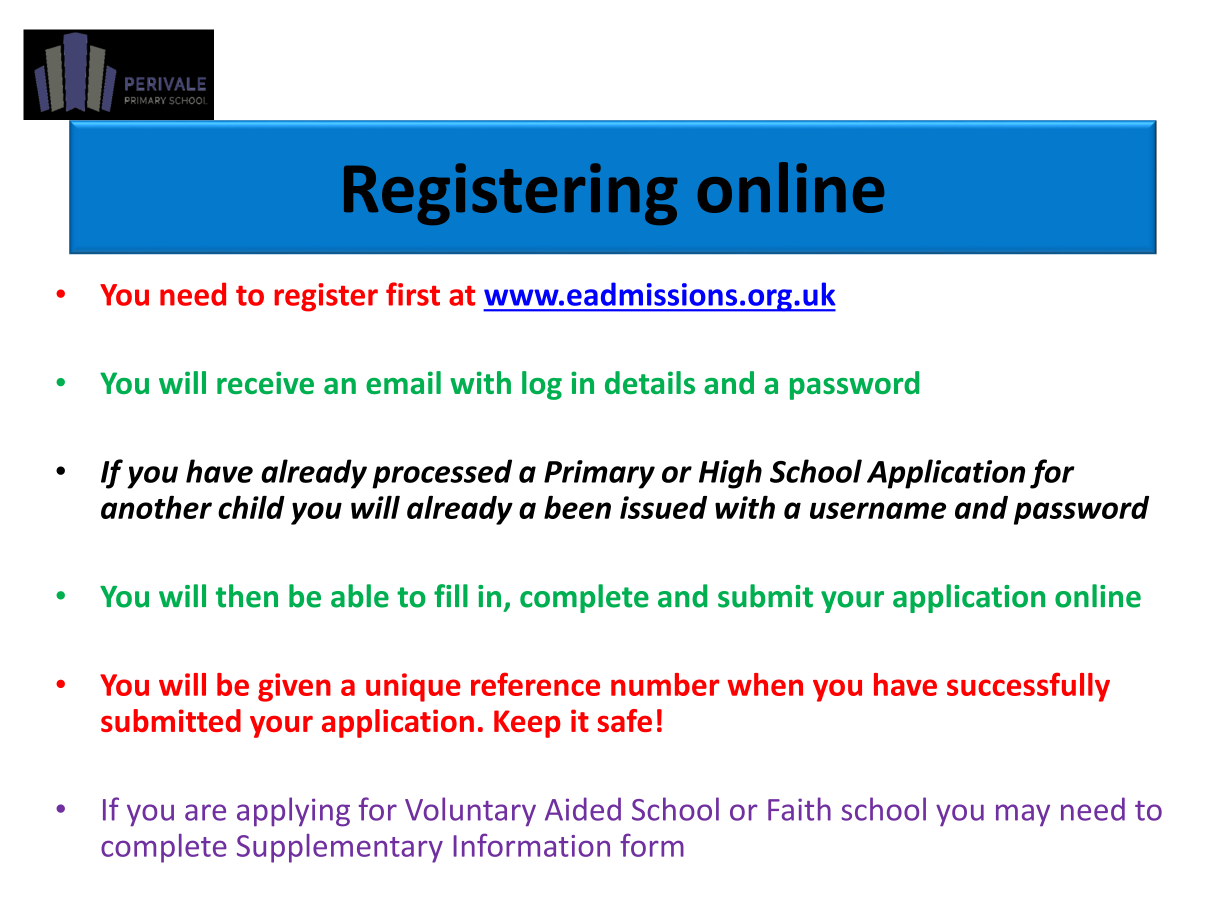 This screenshot has width=1207, height=905. Describe the element at coordinates (535, 684) in the screenshot. I see `reference` at that location.
